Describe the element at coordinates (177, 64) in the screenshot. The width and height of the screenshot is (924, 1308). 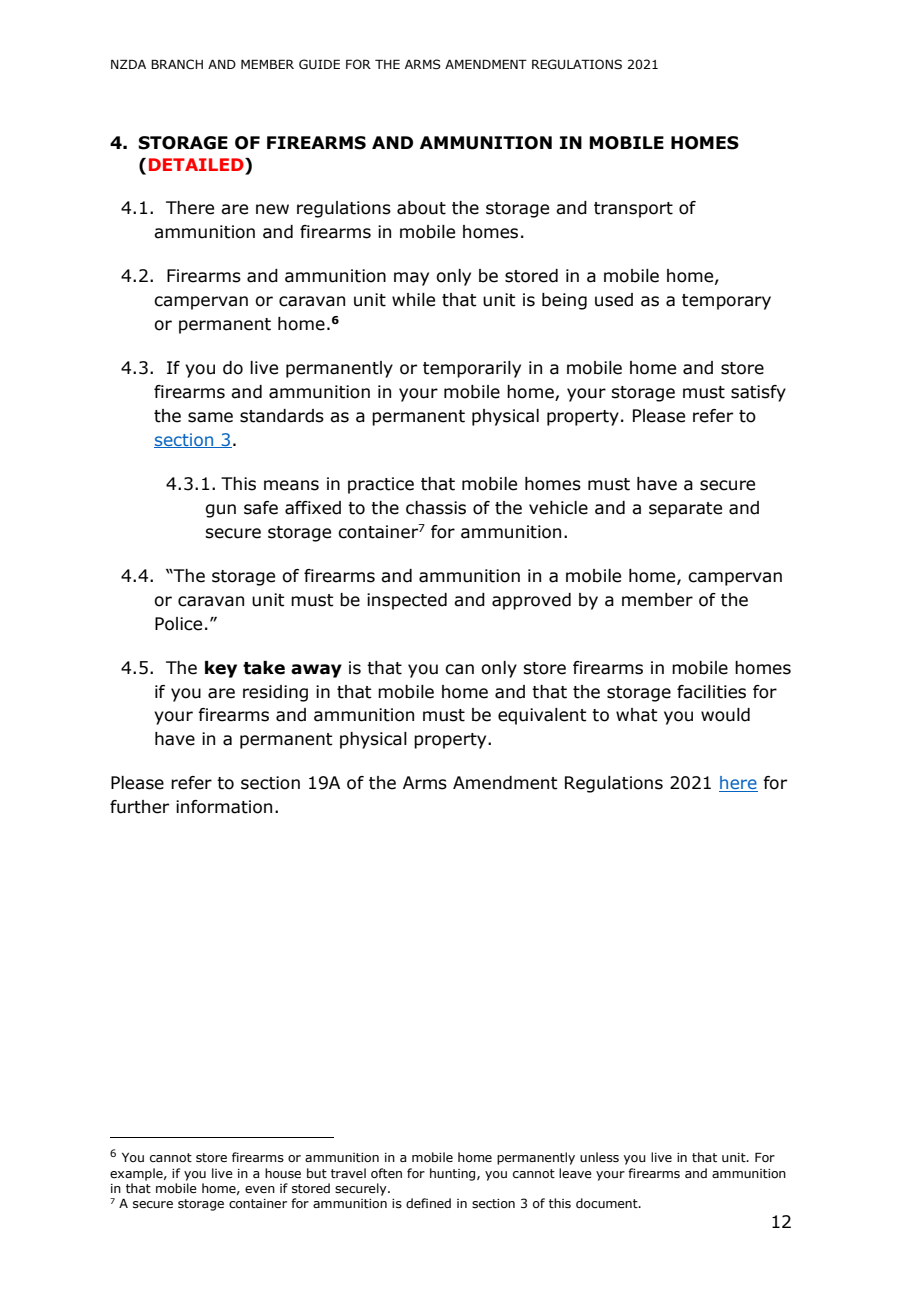
I see `BRANCH` at that location.
